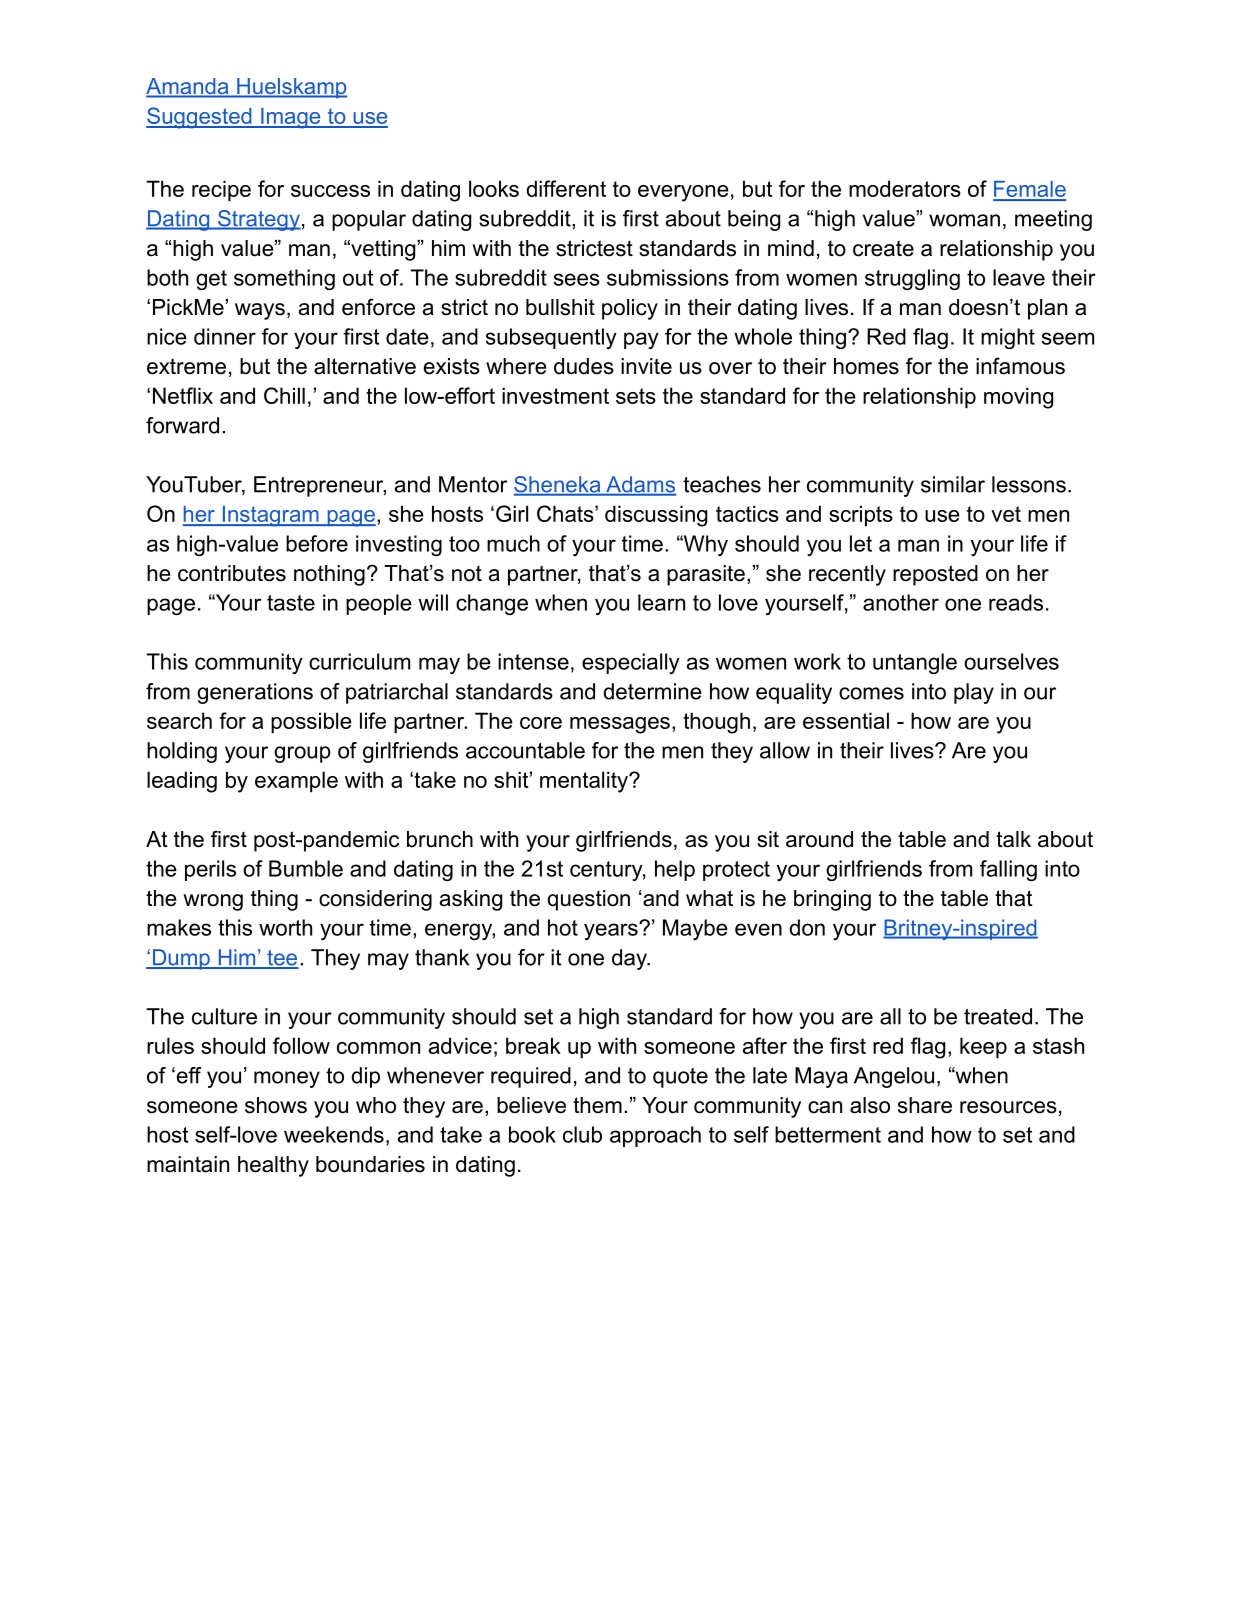  Describe the element at coordinates (291, 118) in the image. I see `Image` at that location.
